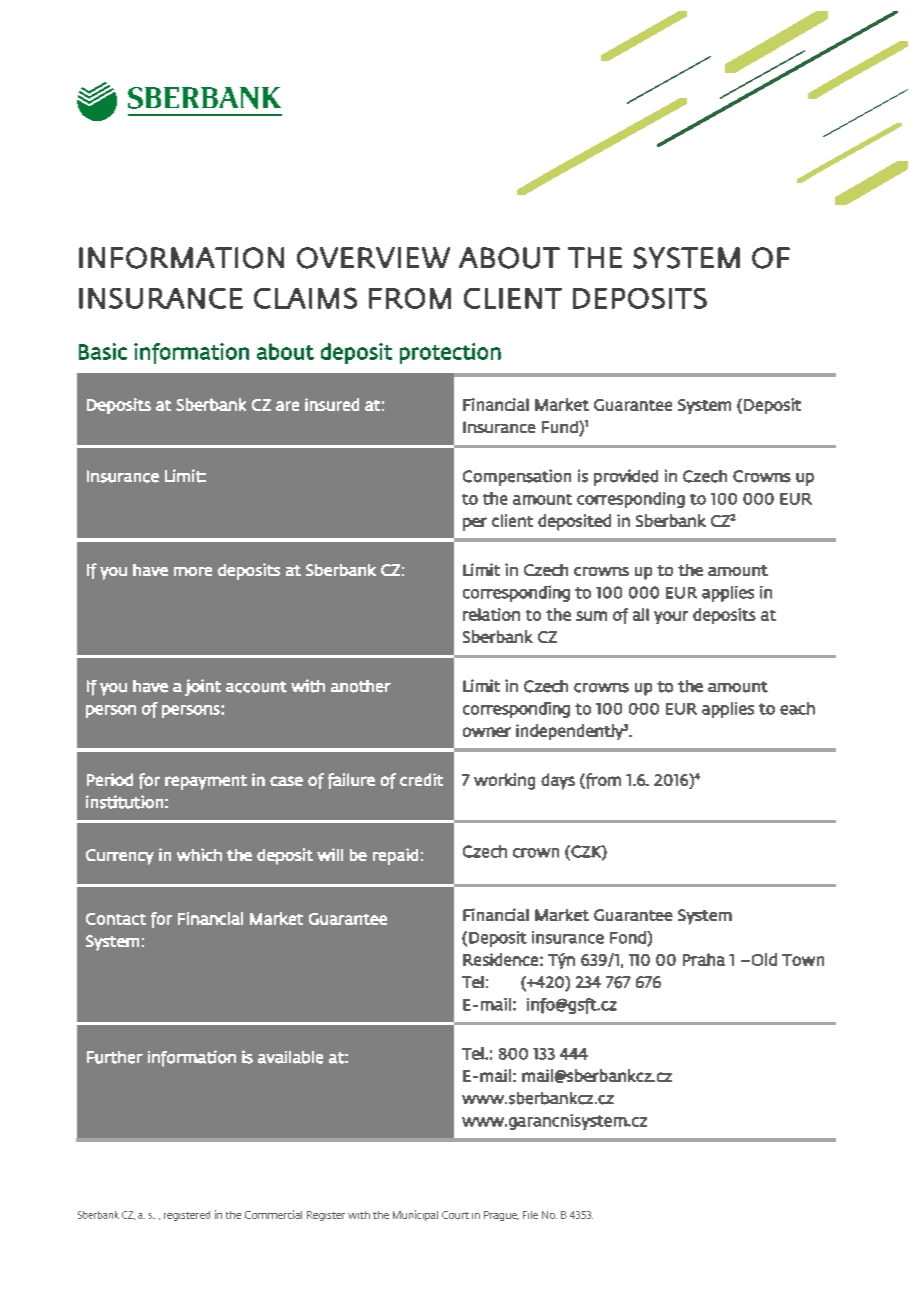 The image size is (924, 1308). What do you see at coordinates (206, 782) in the document?
I see `repayment` at bounding box center [206, 782].
